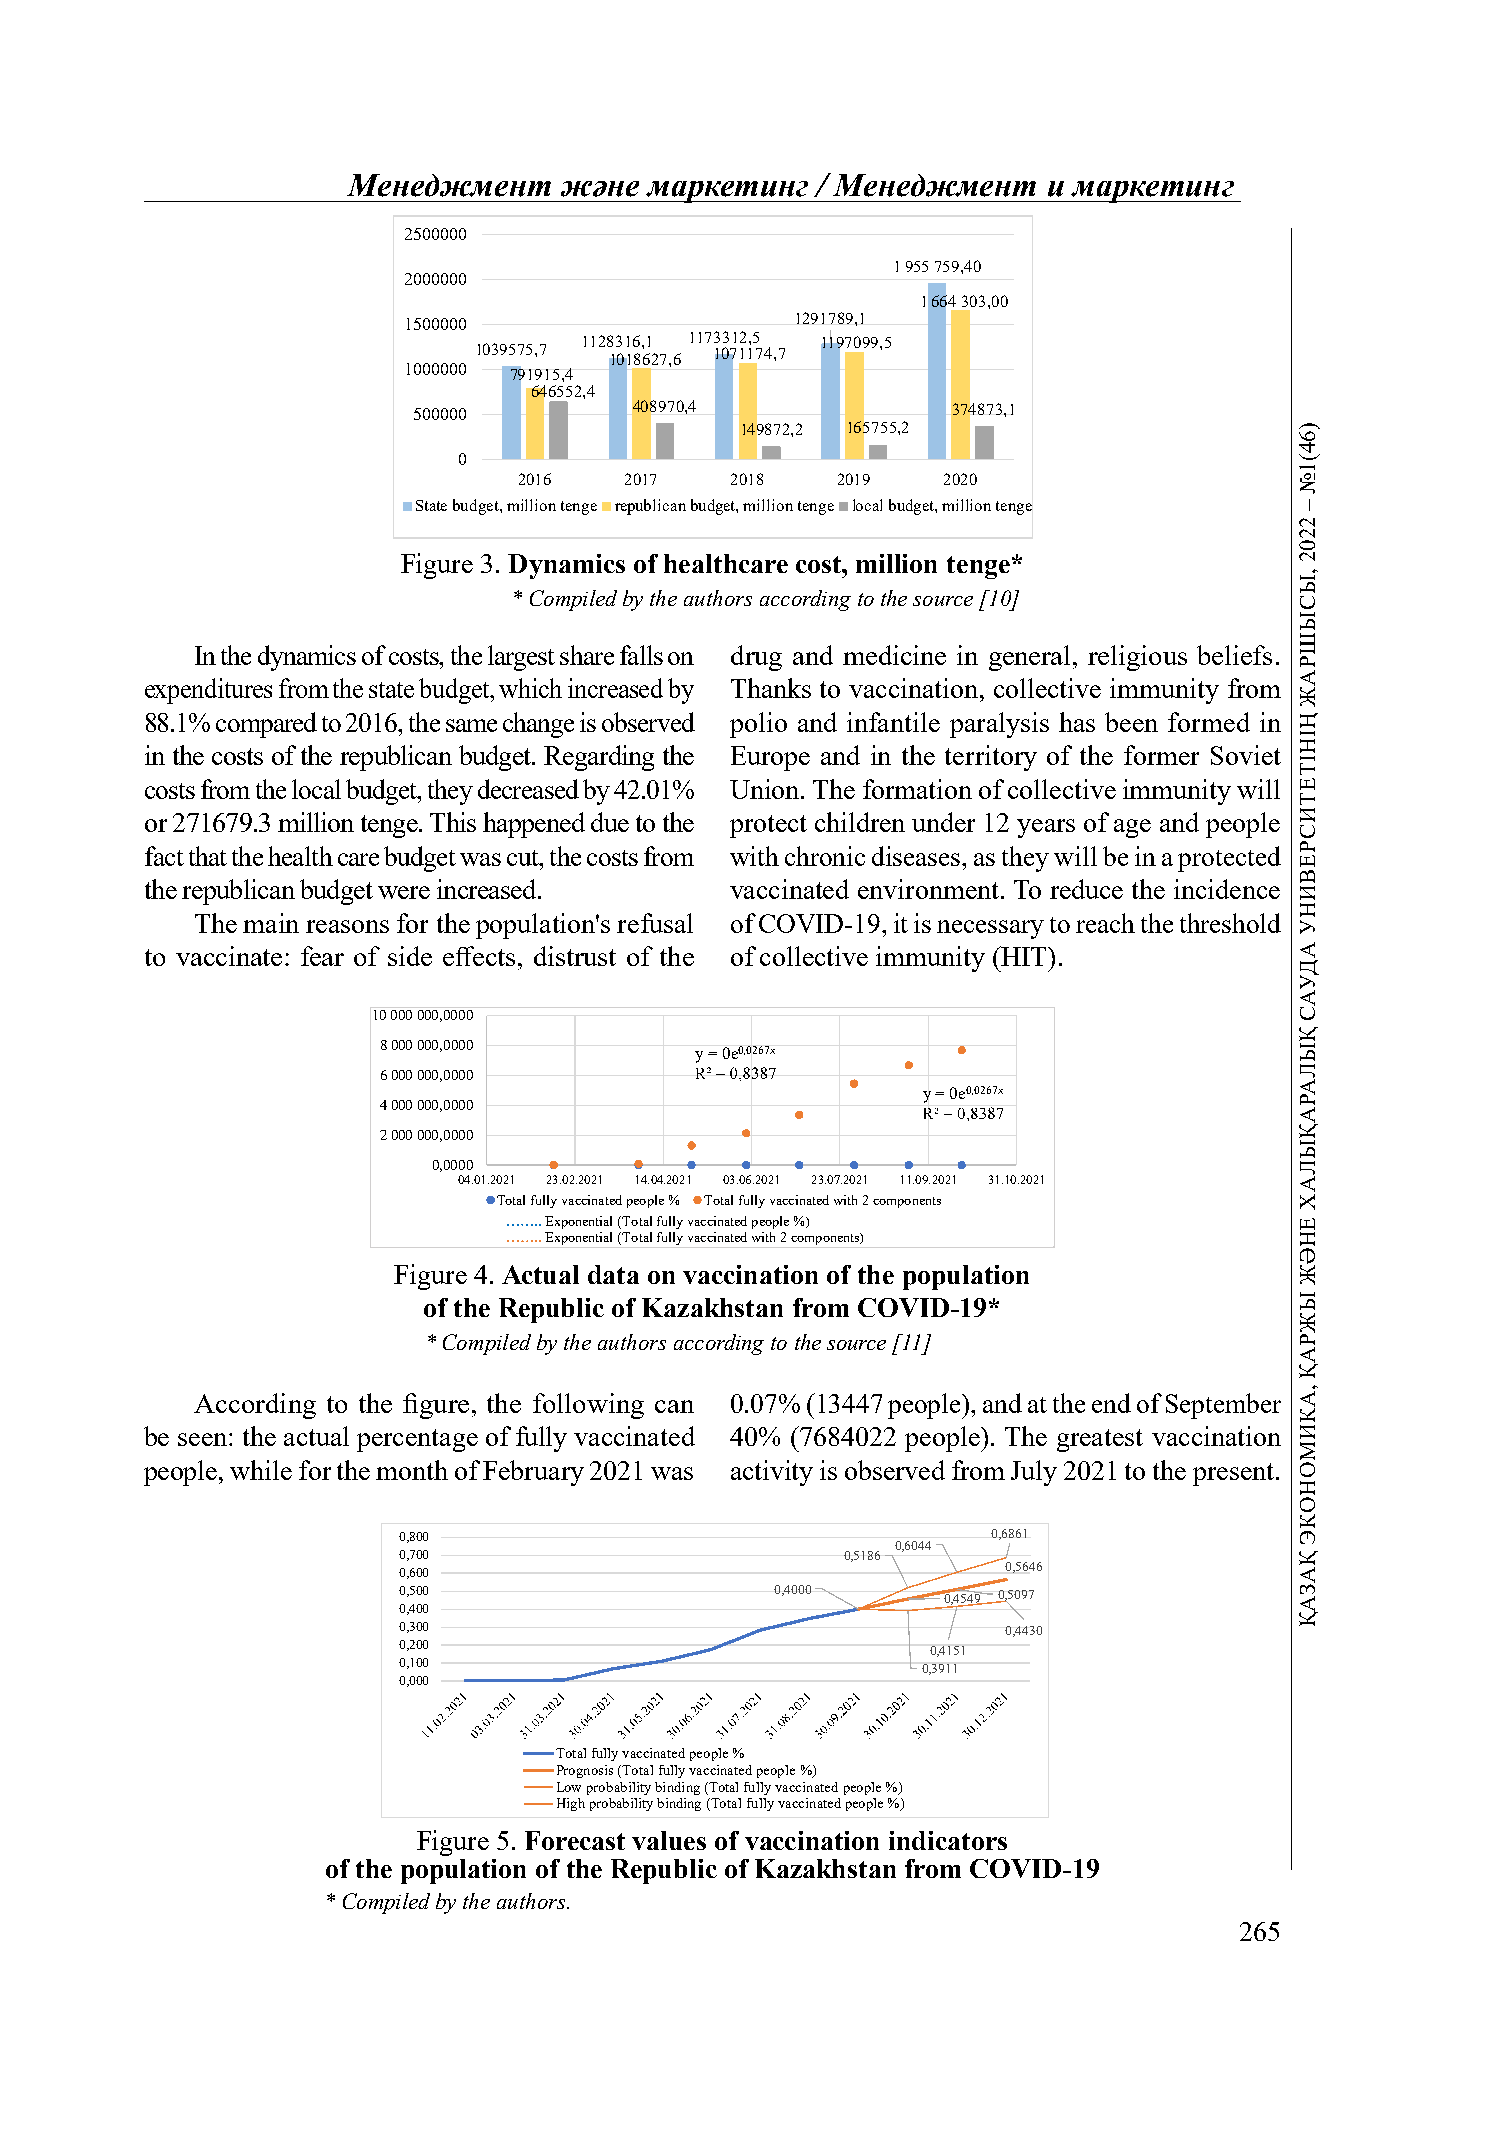 The image size is (1511, 2137). I want to click on compared, so click(266, 725).
